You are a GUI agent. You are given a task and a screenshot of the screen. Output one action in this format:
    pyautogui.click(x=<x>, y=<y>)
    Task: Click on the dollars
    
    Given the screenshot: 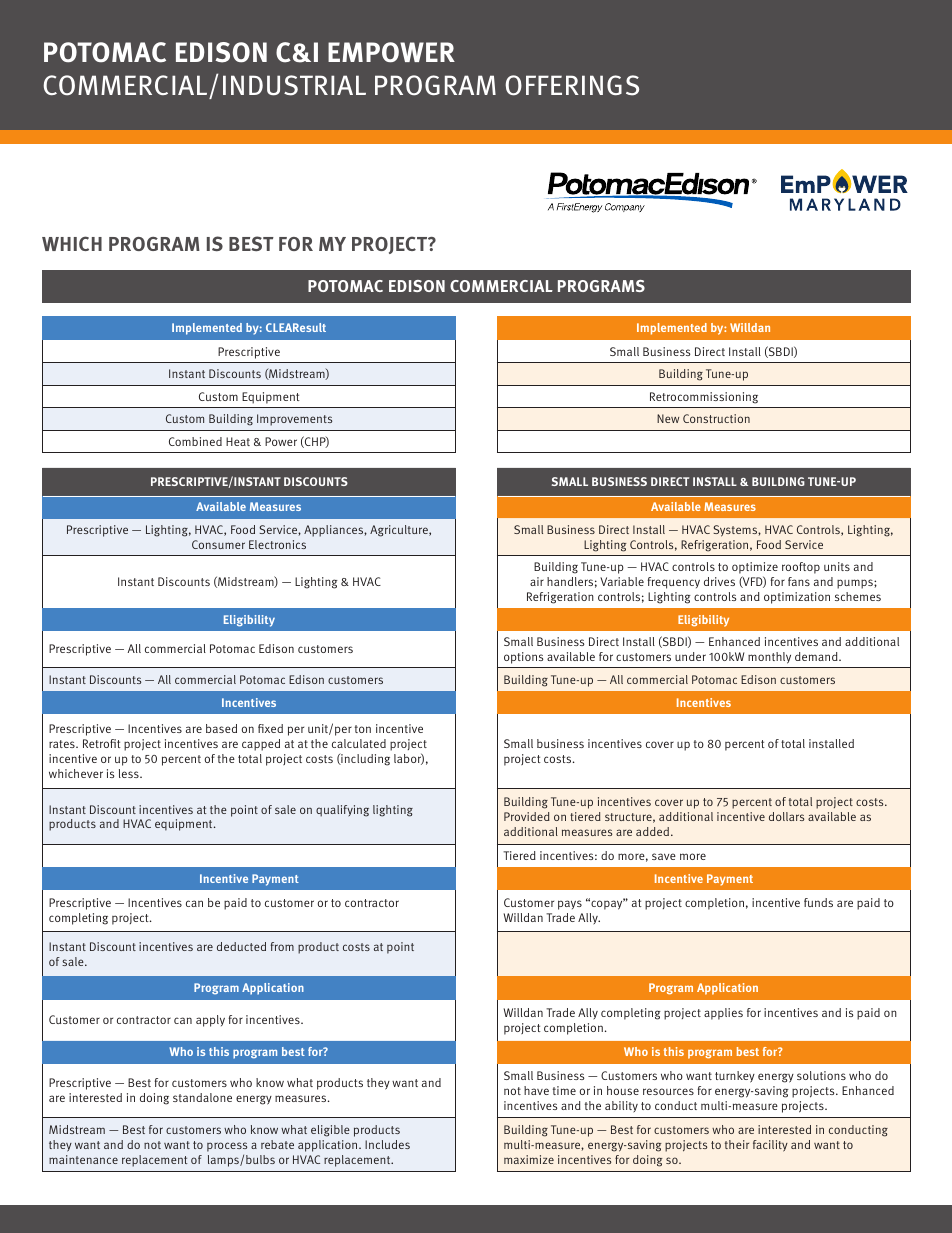 What is the action you would take?
    pyautogui.click(x=786, y=816)
